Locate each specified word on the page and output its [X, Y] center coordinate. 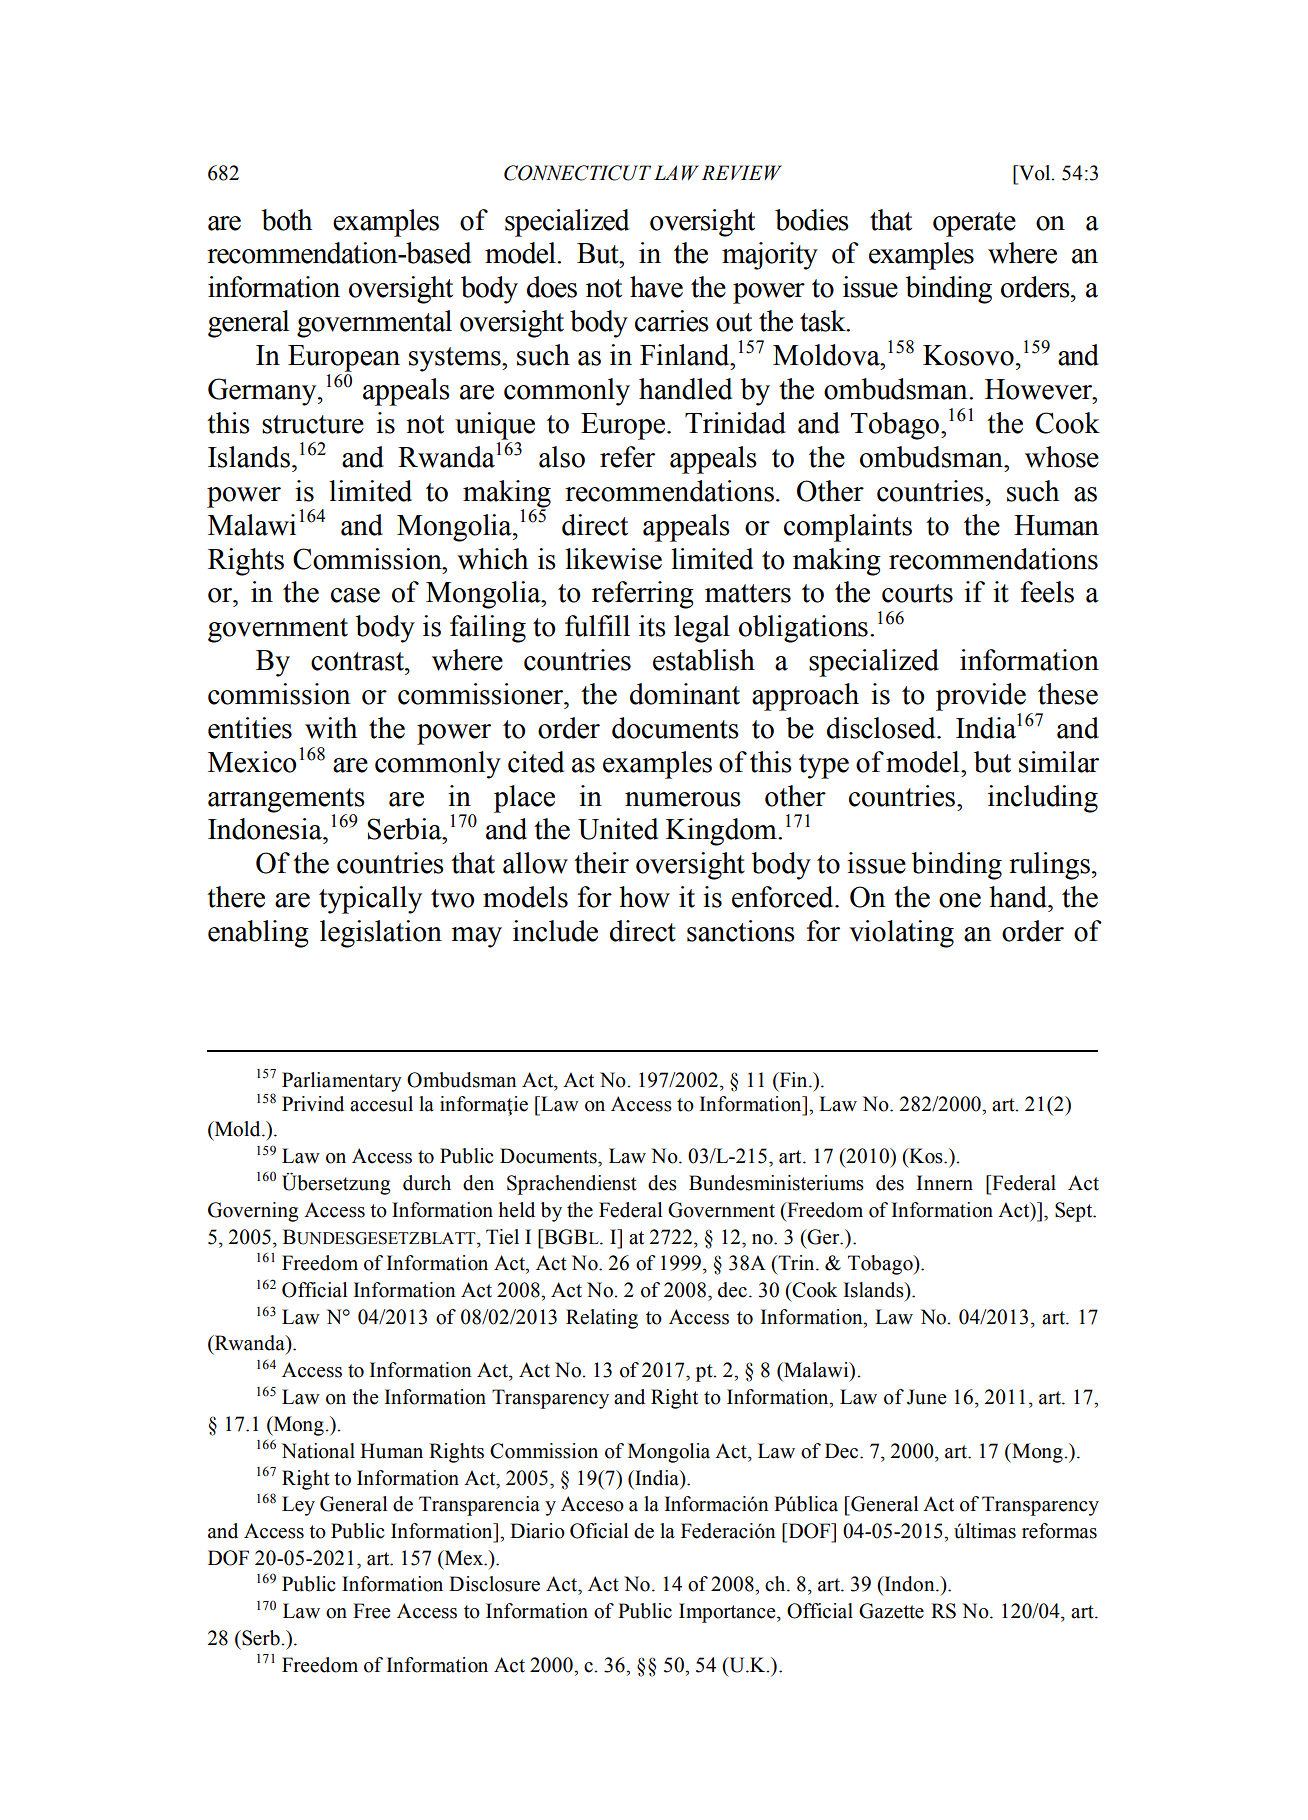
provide [981, 697]
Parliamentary [342, 1082]
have [656, 287]
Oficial [599, 1531]
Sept [1075, 1212]
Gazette [891, 1611]
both [286, 220]
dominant [685, 694]
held [517, 1210]
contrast [358, 661]
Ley [298, 1506]
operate [974, 224]
